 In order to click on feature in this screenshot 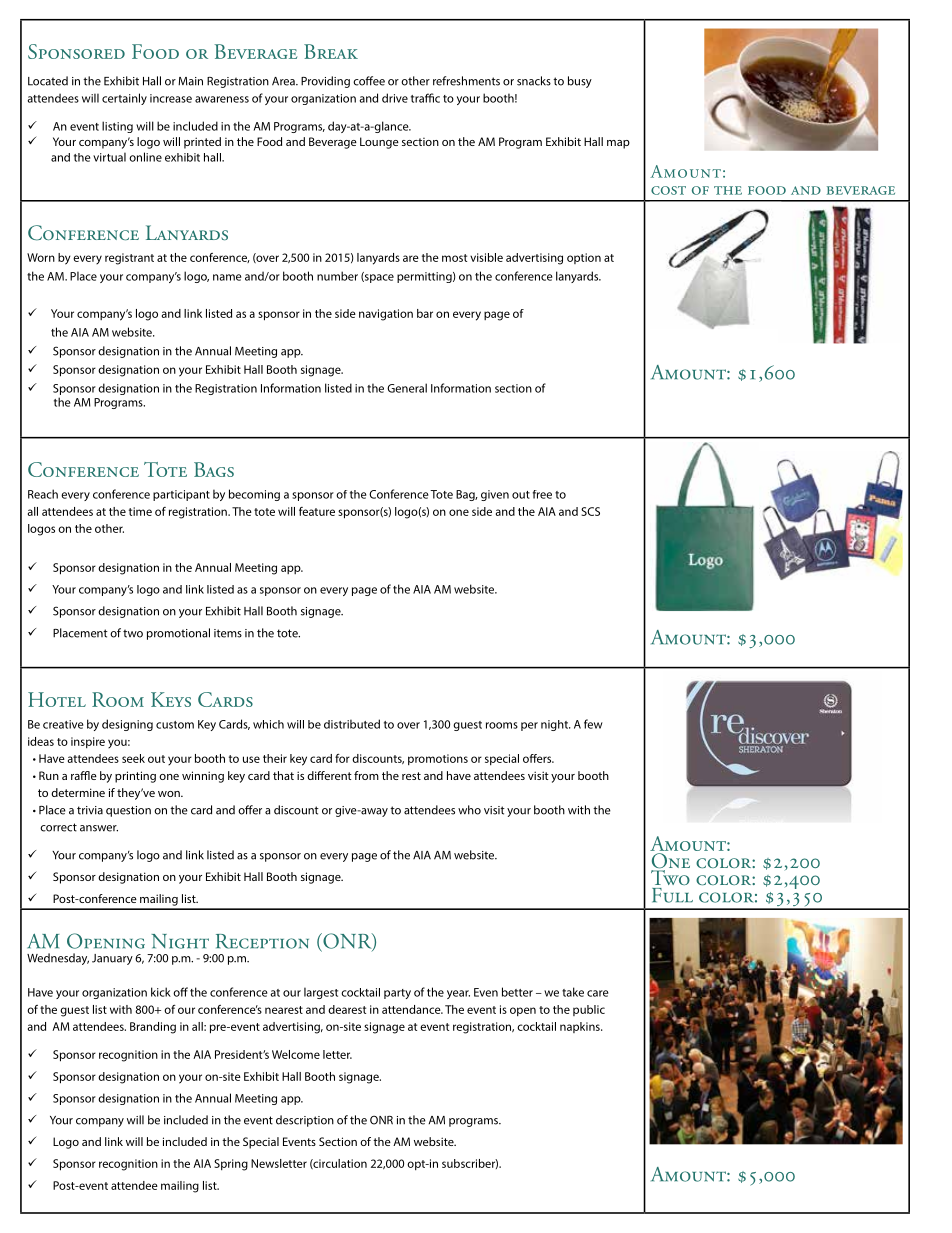, I will do `click(317, 511)`.
